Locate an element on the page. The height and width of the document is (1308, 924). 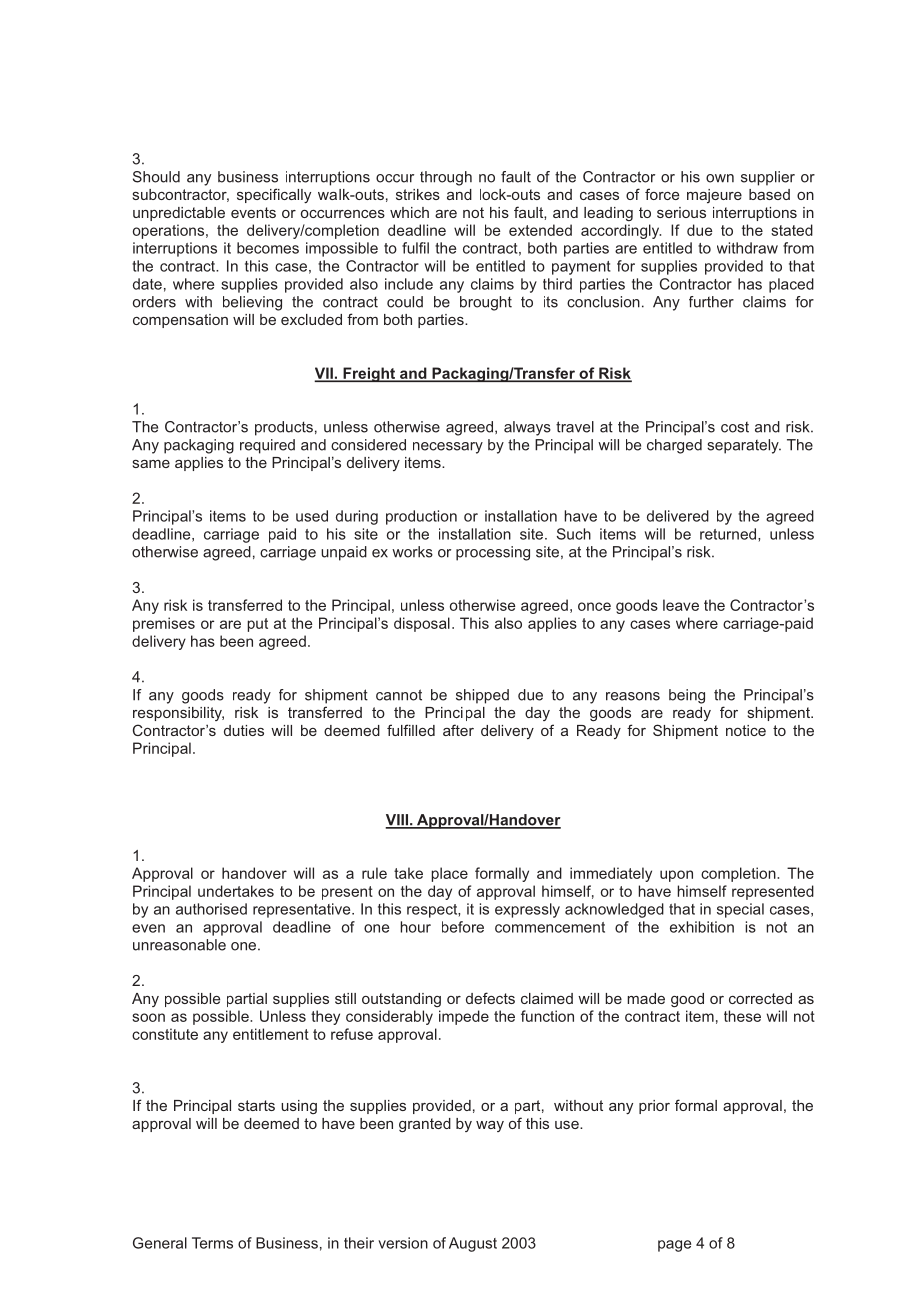
being is located at coordinates (687, 696).
